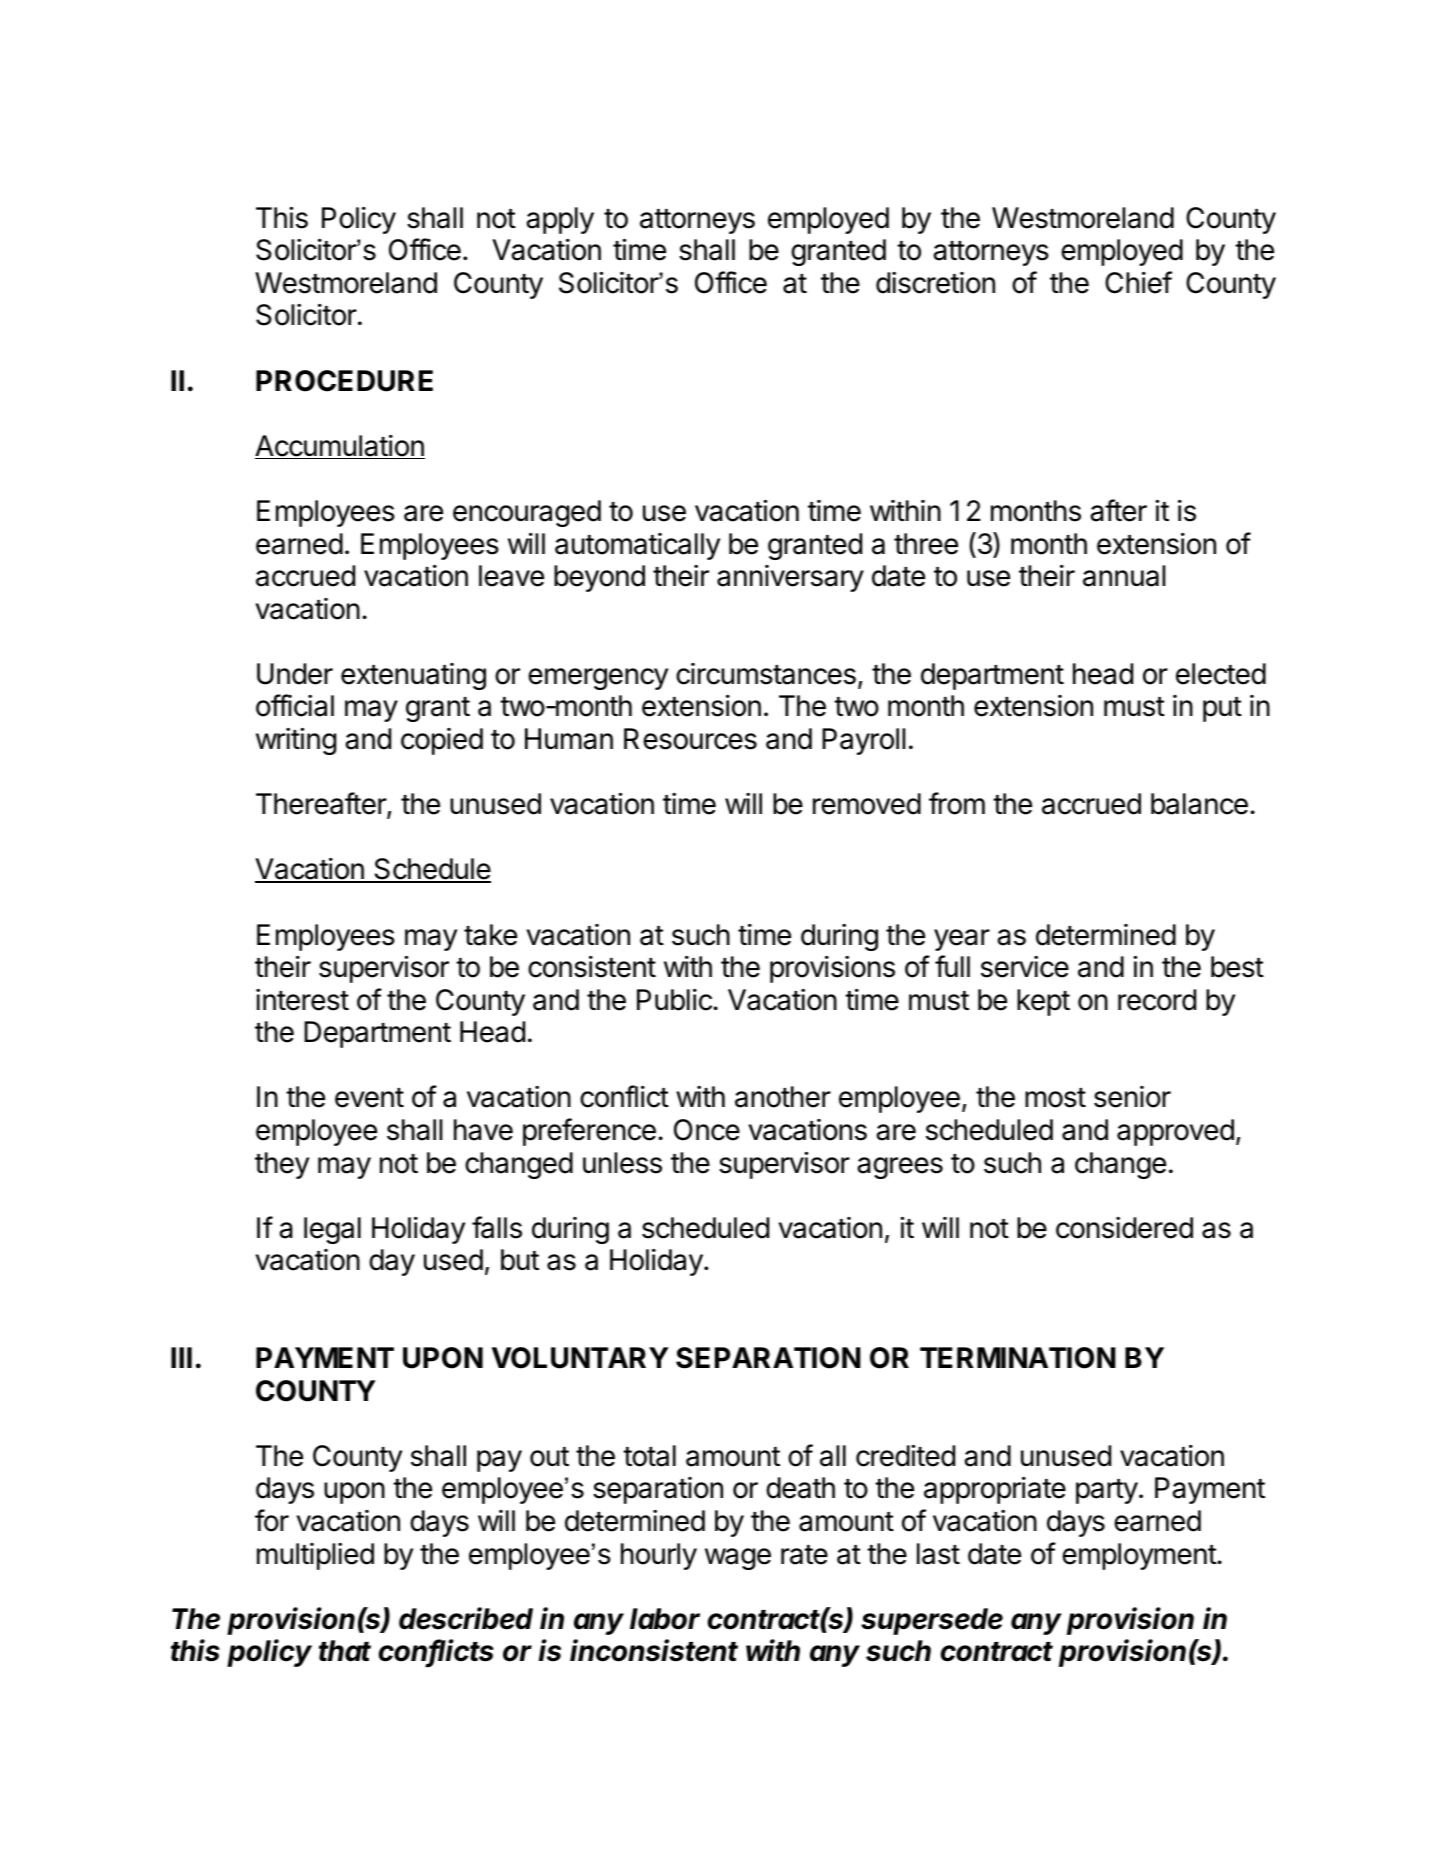 The image size is (1445, 1870). Describe the element at coordinates (1124, 1228) in the screenshot. I see `considered` at that location.
